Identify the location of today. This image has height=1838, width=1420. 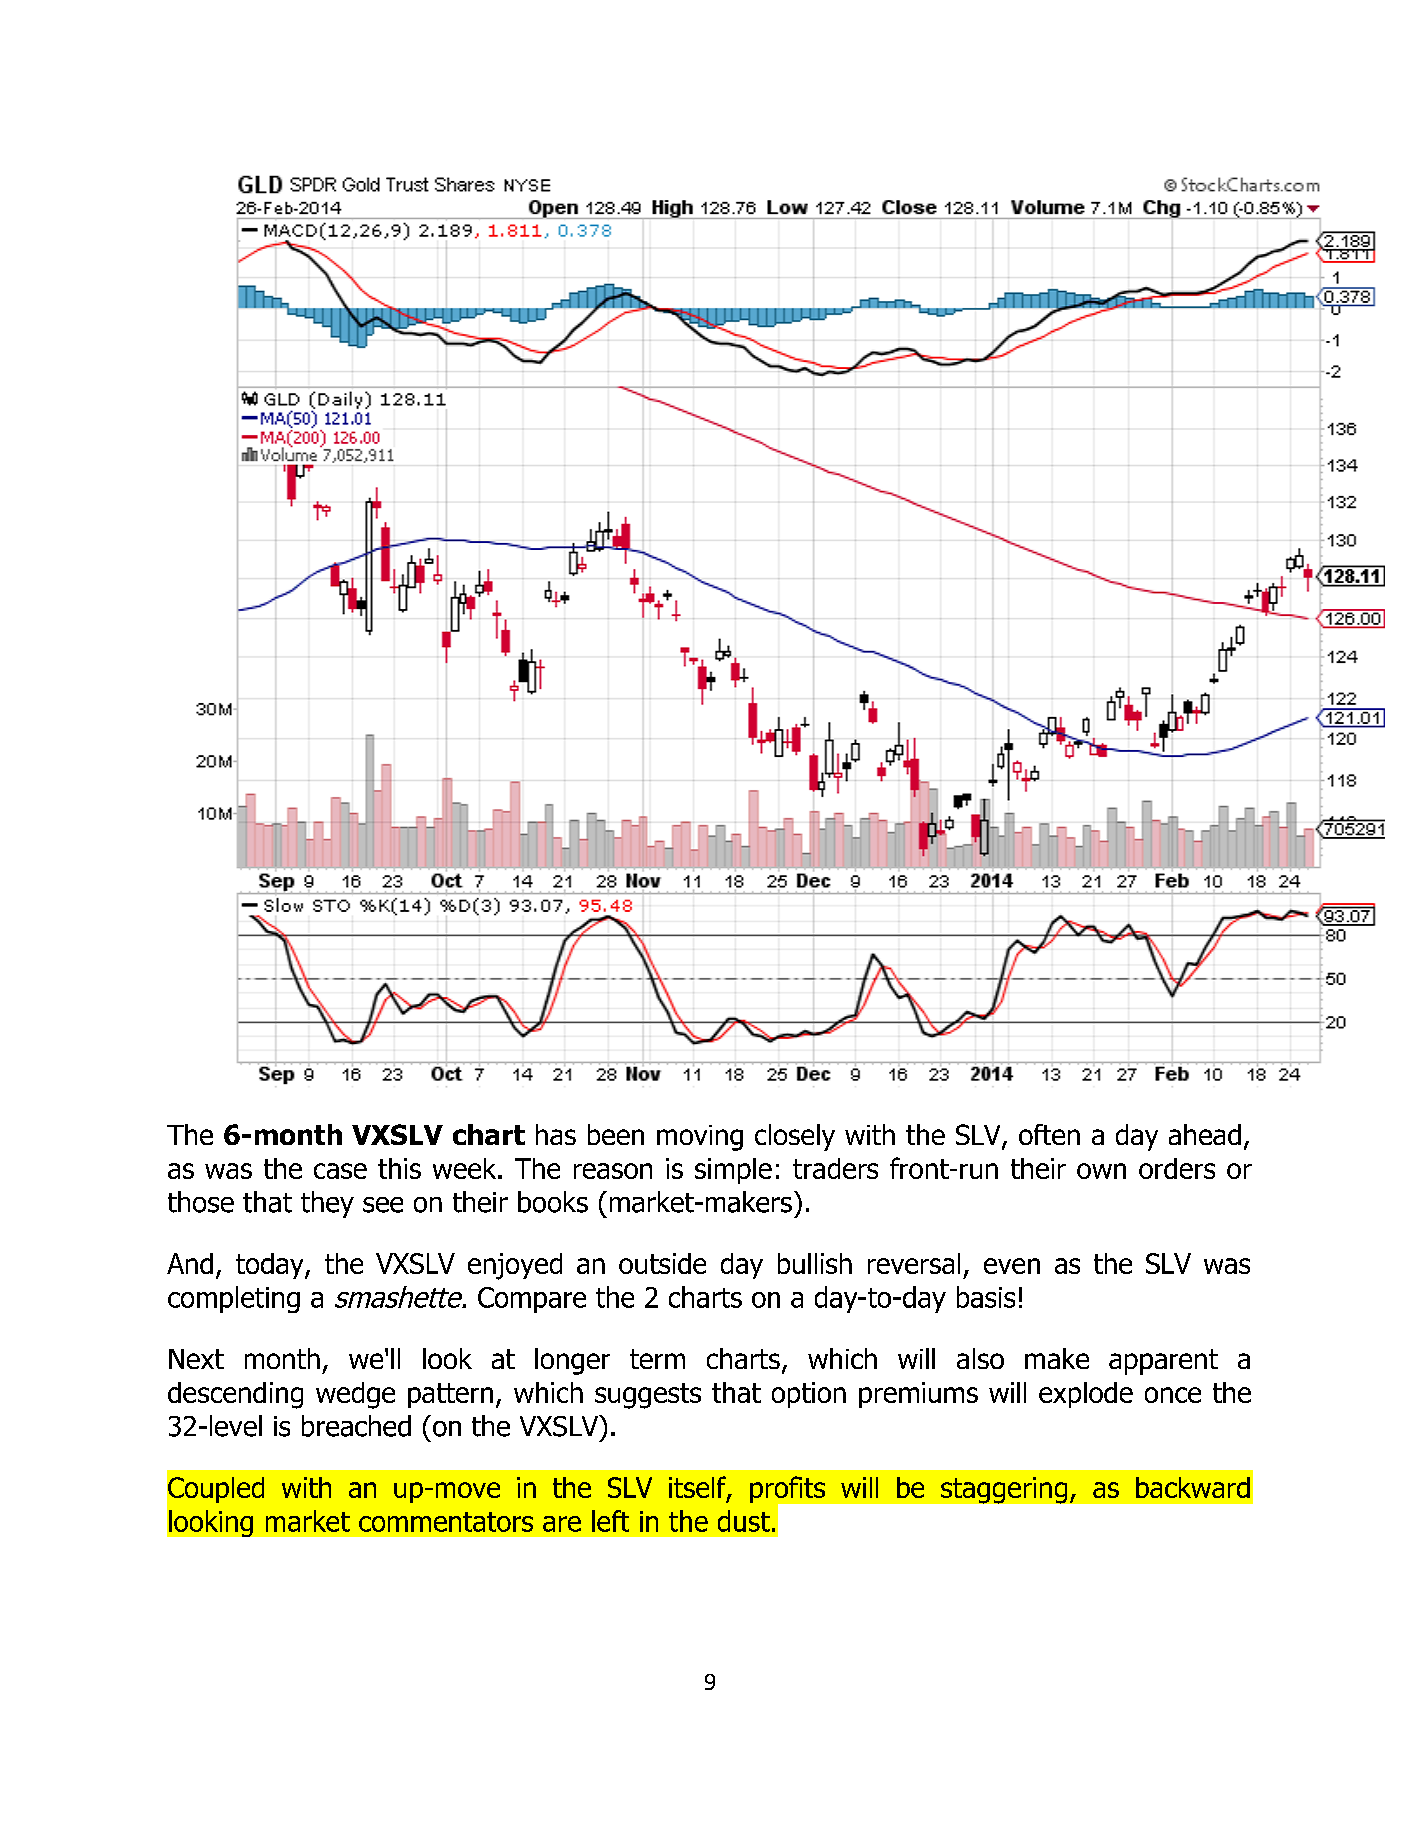
(271, 1266).
